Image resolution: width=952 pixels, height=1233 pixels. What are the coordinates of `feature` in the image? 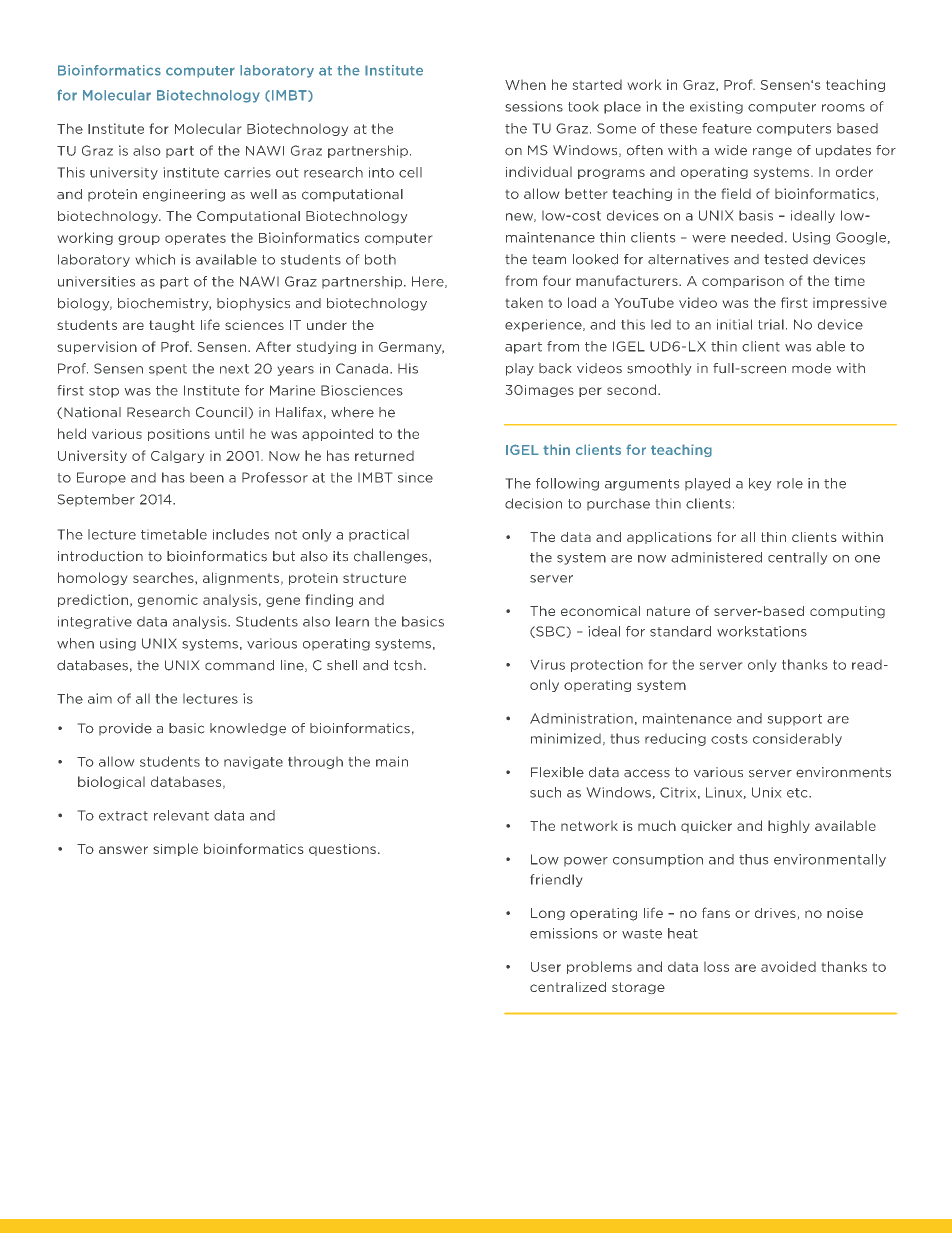 It's located at (727, 128).
